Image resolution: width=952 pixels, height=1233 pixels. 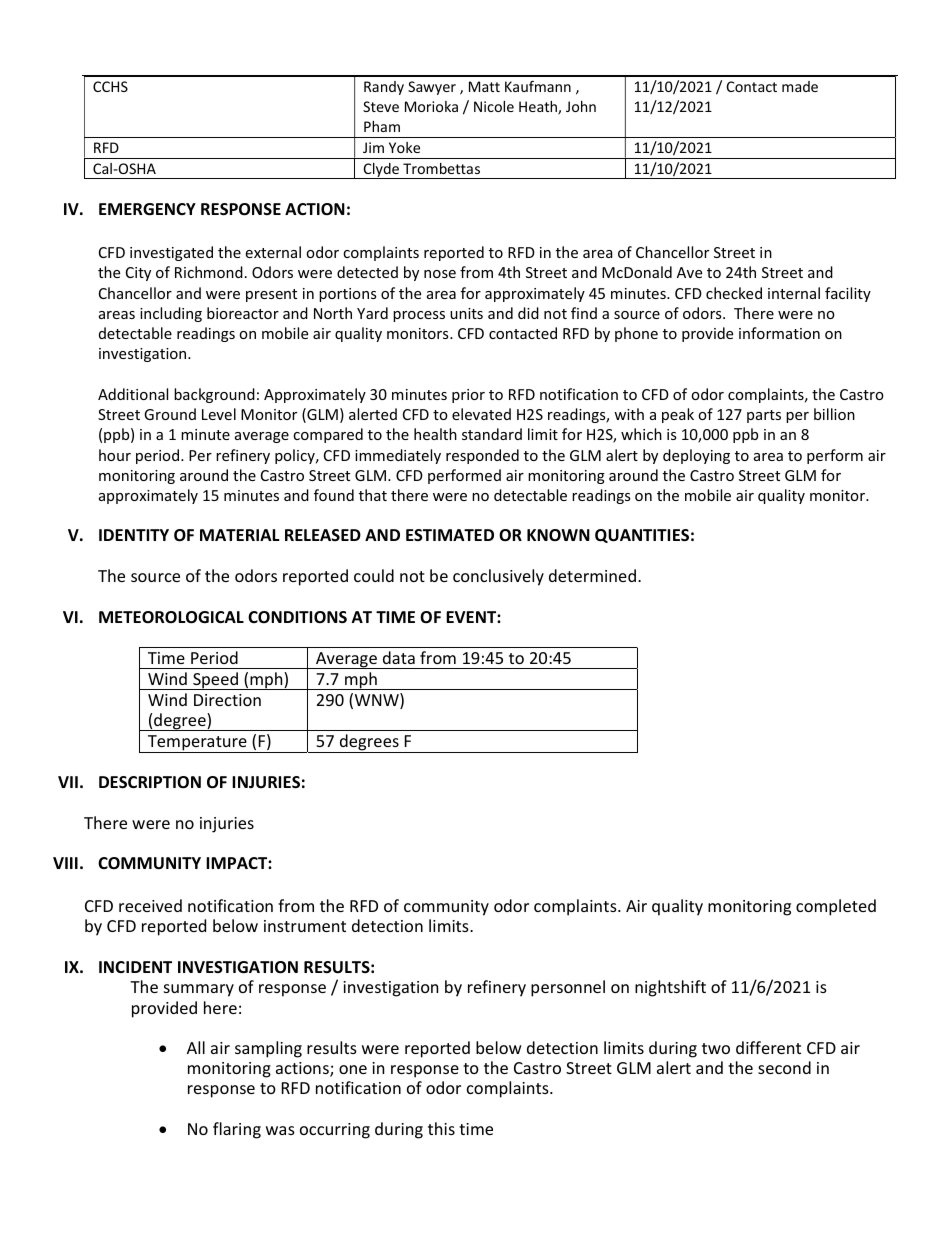 What do you see at coordinates (800, 86) in the screenshot?
I see `made` at bounding box center [800, 86].
